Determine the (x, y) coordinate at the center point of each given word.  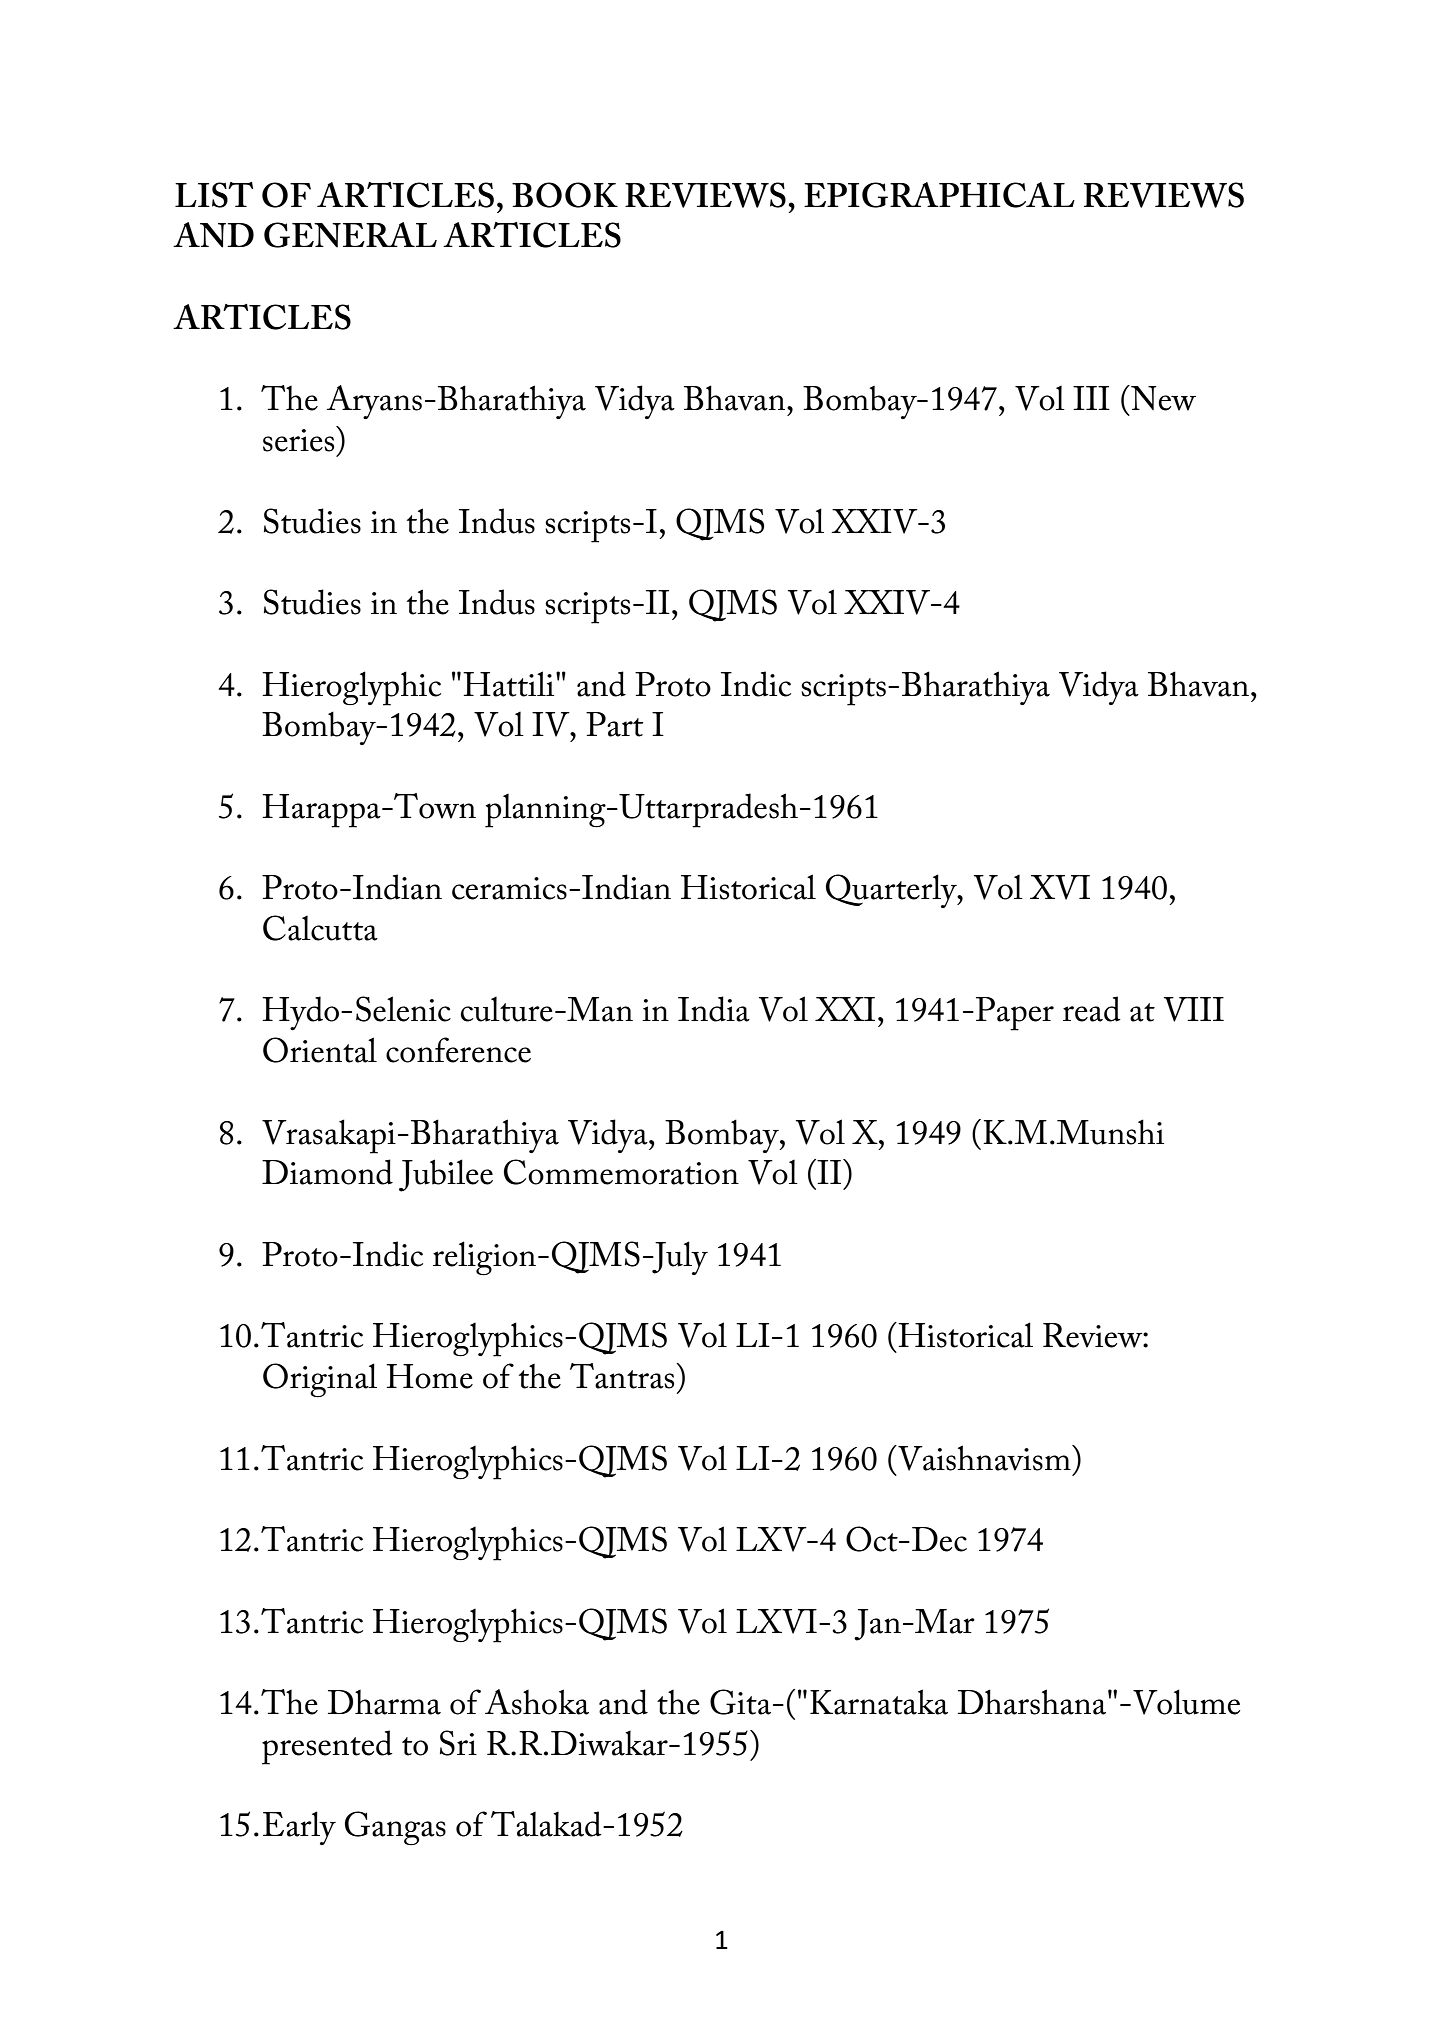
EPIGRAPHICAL (939, 195)
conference (458, 1050)
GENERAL (350, 235)
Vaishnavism (984, 1458)
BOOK (565, 195)
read (1092, 1009)
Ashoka (537, 1702)
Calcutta (320, 928)
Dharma (384, 1702)
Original (320, 1380)
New (1162, 398)
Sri (458, 1743)
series (298, 440)
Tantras (623, 1376)
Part (614, 724)
